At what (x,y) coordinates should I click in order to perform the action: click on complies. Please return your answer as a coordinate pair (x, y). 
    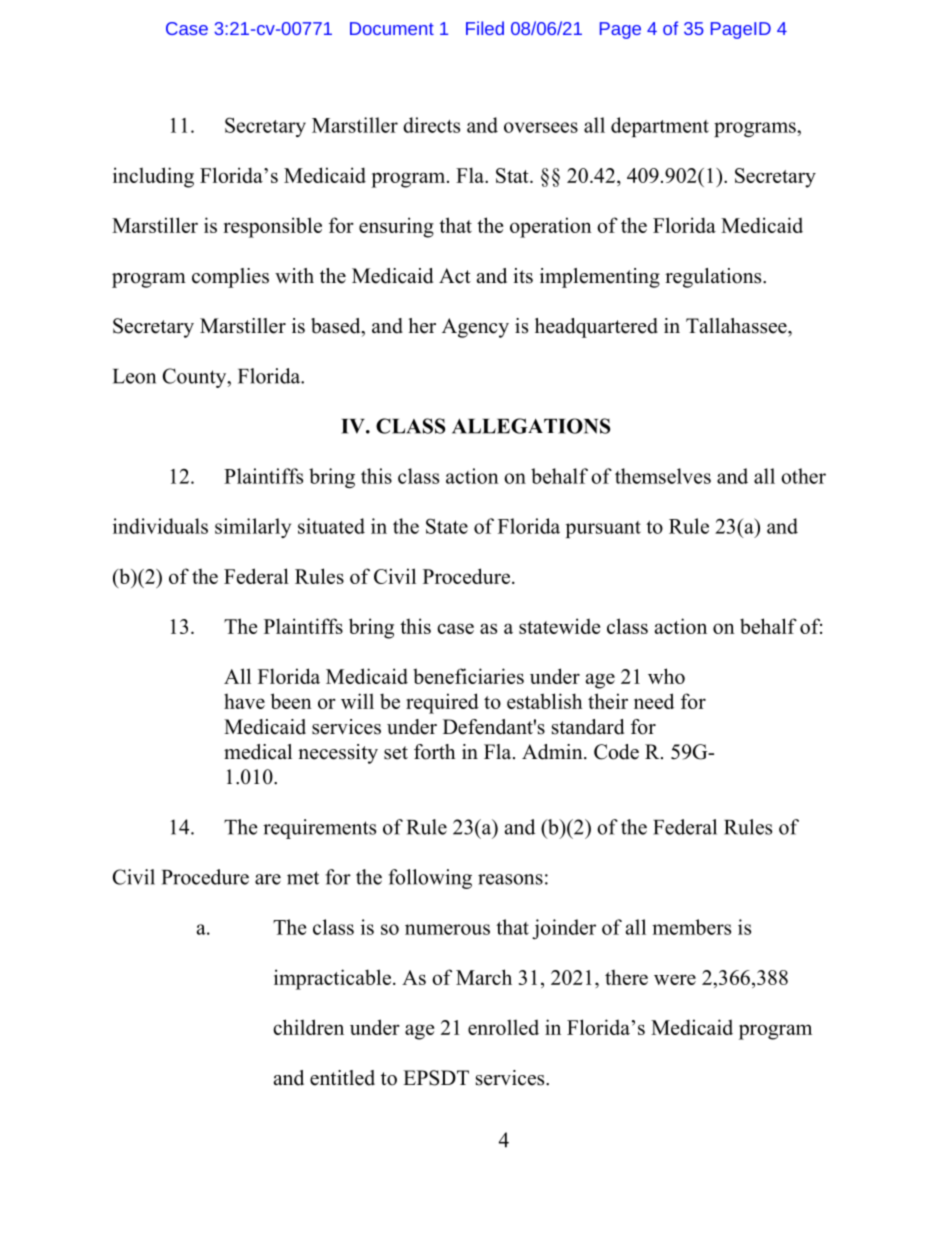
    Looking at the image, I should click on (230, 278).
